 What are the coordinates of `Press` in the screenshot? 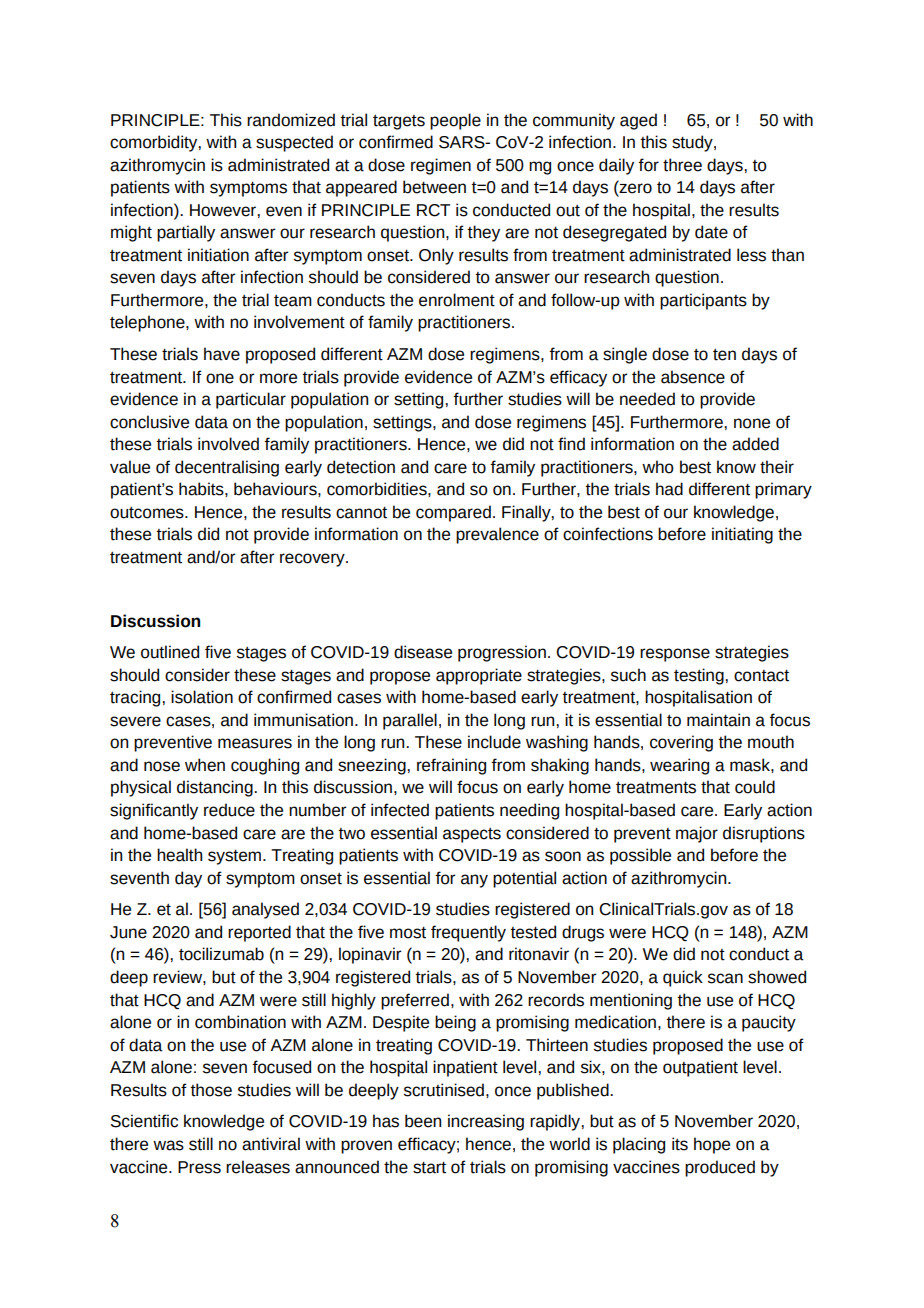 It's located at (199, 1167).
